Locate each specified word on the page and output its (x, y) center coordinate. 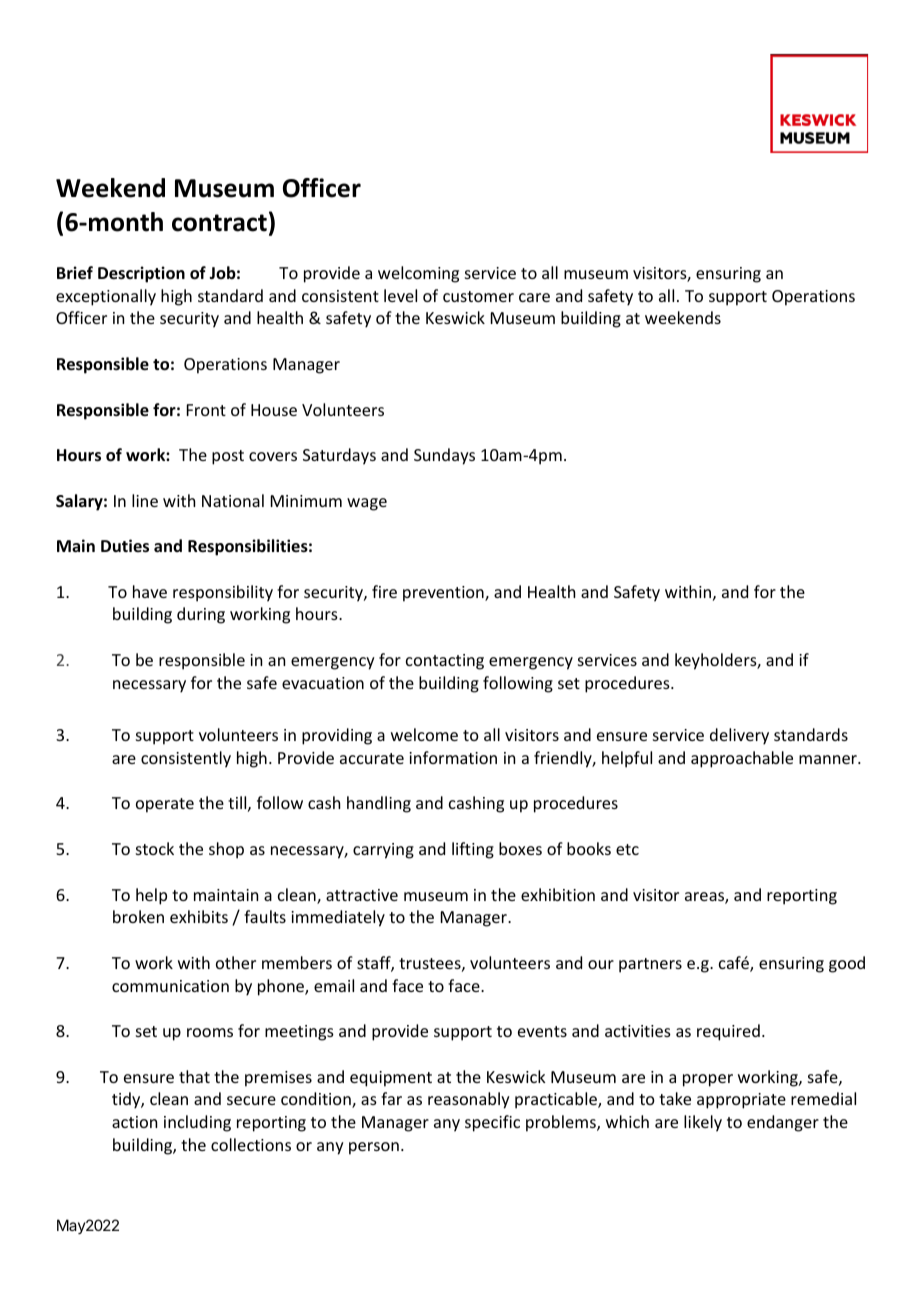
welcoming (418, 274)
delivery (739, 736)
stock (155, 848)
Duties (125, 546)
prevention (444, 594)
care (534, 297)
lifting (473, 850)
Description (141, 274)
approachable (742, 759)
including (197, 1123)
